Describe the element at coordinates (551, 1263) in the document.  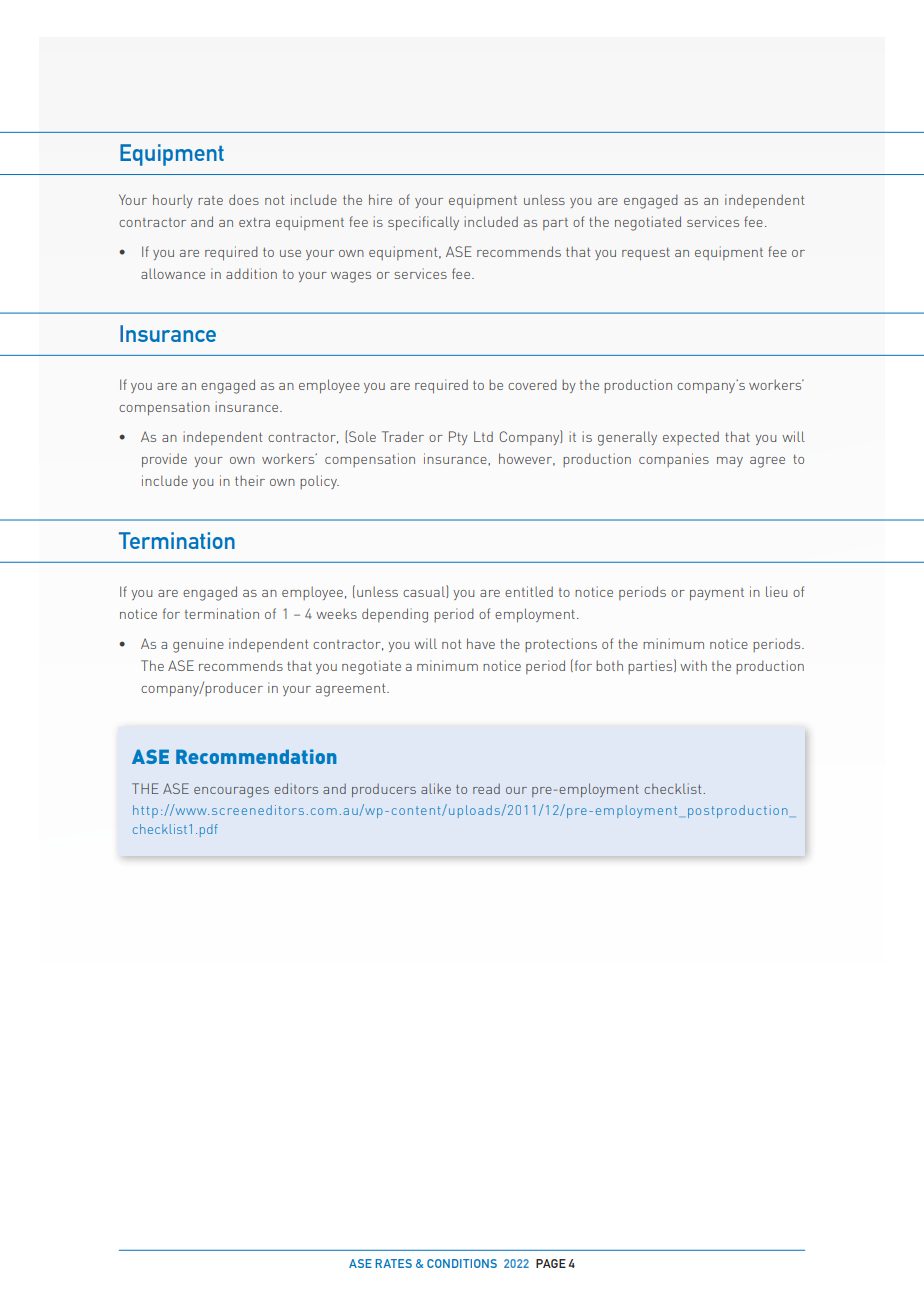
I see `PAGE` at that location.
